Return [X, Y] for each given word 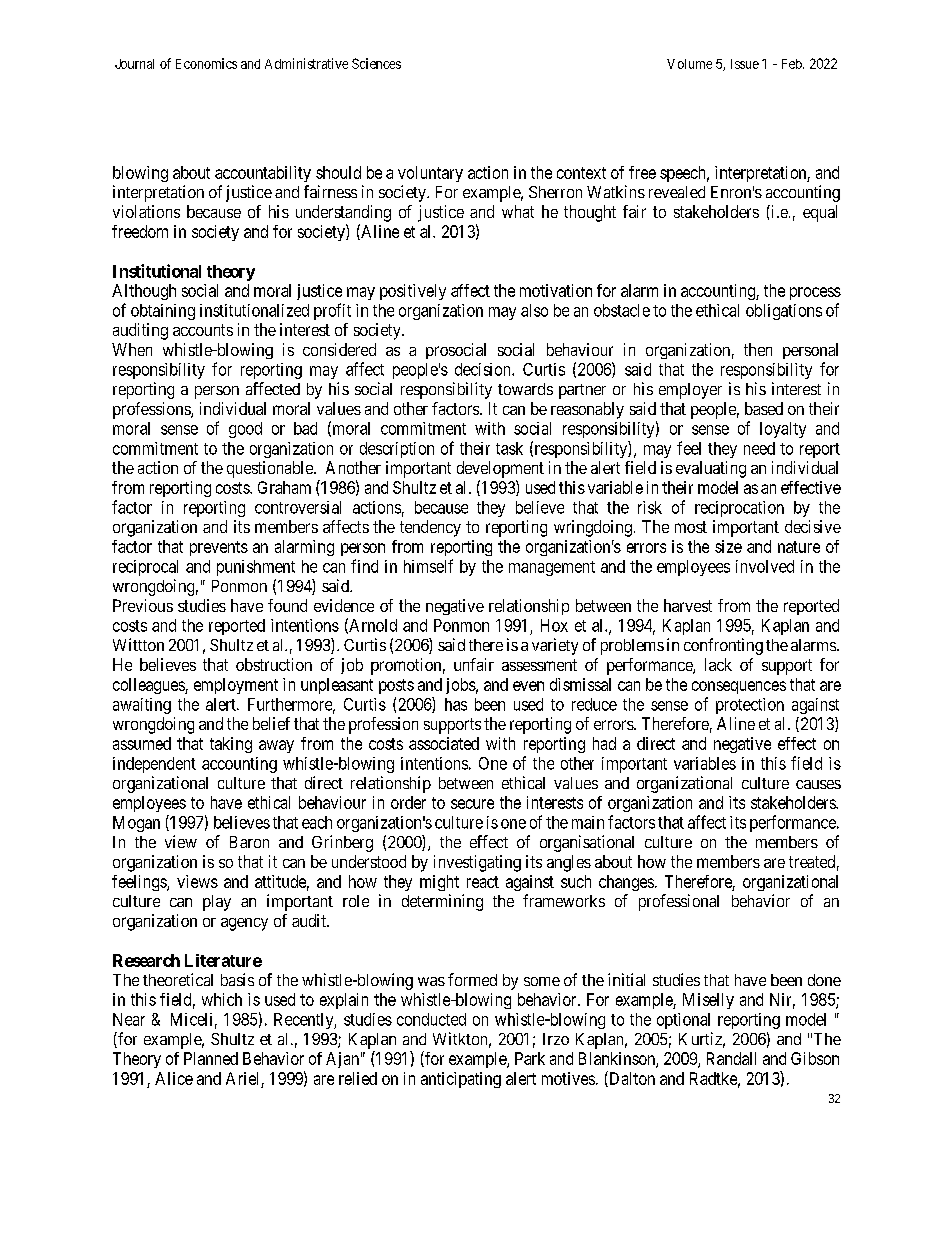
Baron [249, 842]
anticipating [461, 1080]
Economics [206, 63]
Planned [211, 1058]
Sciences [376, 63]
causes [818, 784]
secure [472, 804]
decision [484, 369]
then [758, 349]
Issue [745, 64]
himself [428, 566]
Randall [731, 1058]
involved [765, 566]
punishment [256, 568]
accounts [203, 330]
